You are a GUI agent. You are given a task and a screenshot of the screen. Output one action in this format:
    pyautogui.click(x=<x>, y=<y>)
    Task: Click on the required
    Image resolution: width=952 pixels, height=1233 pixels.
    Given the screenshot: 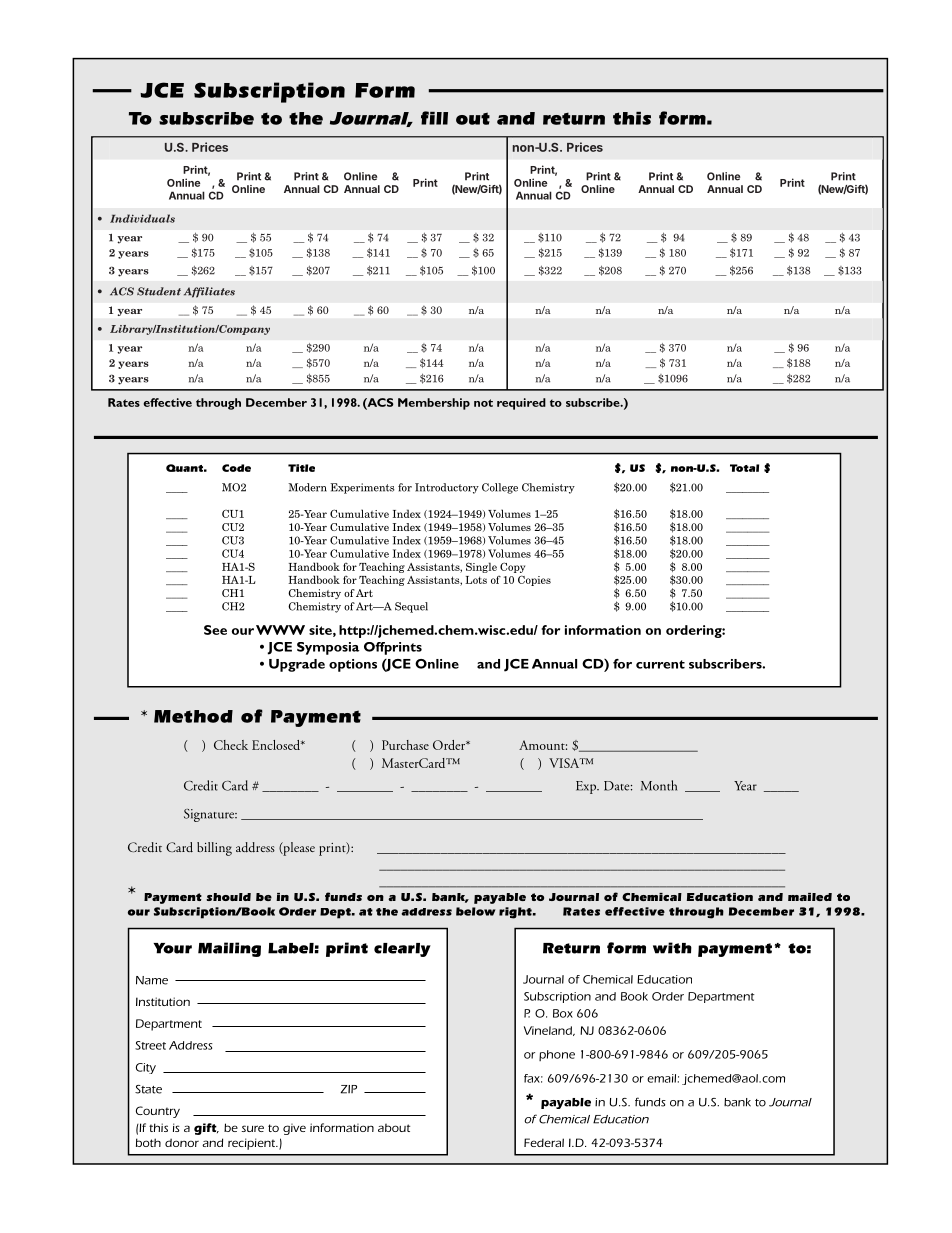 What is the action you would take?
    pyautogui.click(x=521, y=404)
